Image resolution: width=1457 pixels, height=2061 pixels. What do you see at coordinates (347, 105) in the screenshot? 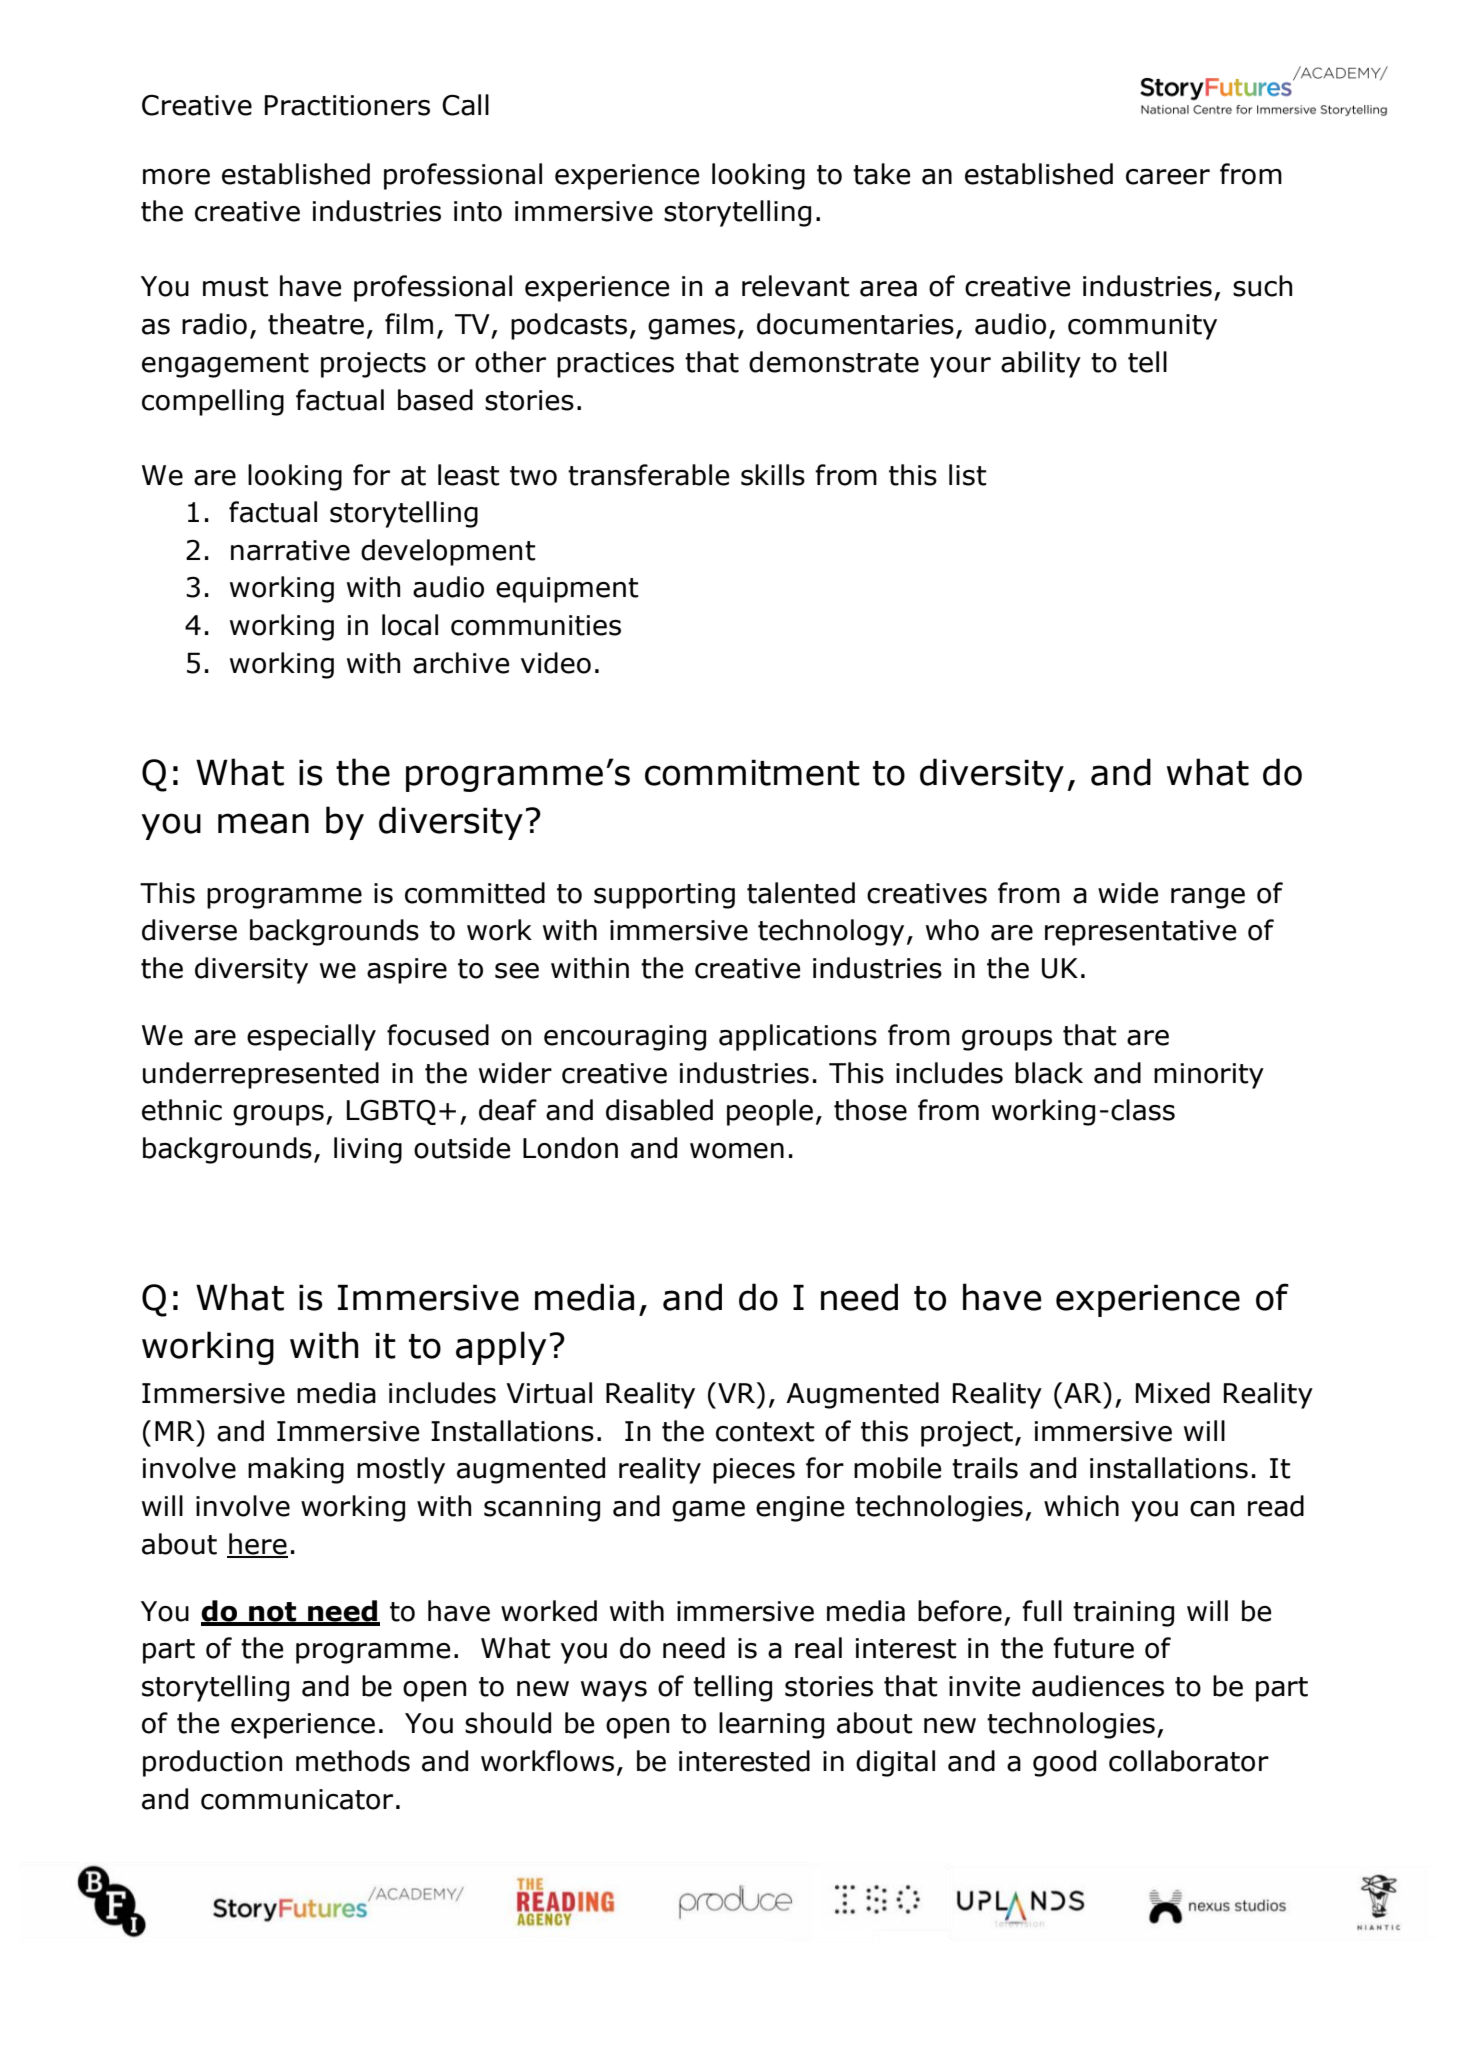
I see `Practitioners` at bounding box center [347, 105].
